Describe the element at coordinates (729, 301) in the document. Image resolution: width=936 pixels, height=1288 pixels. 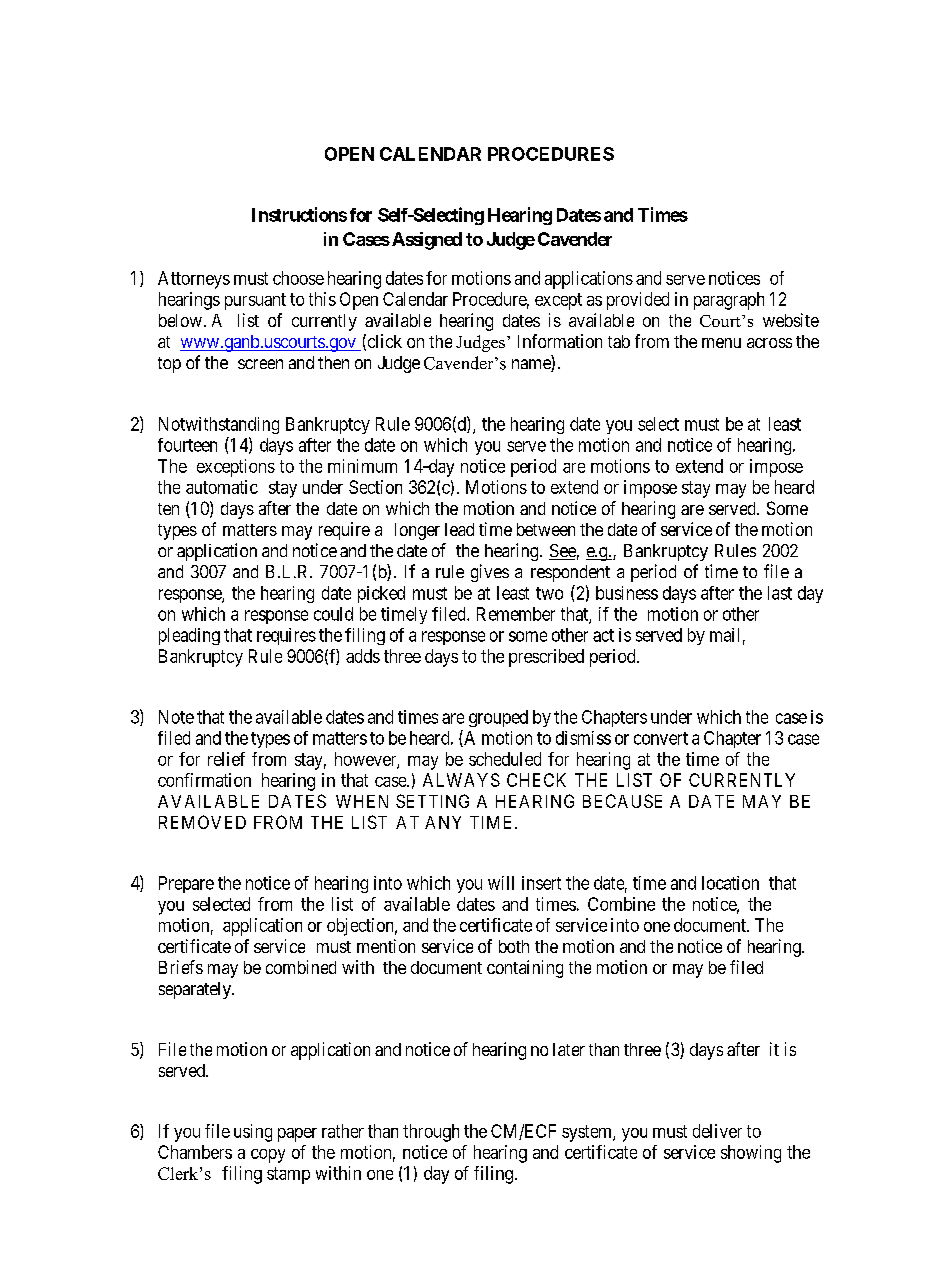
I see `paragraph` at that location.
